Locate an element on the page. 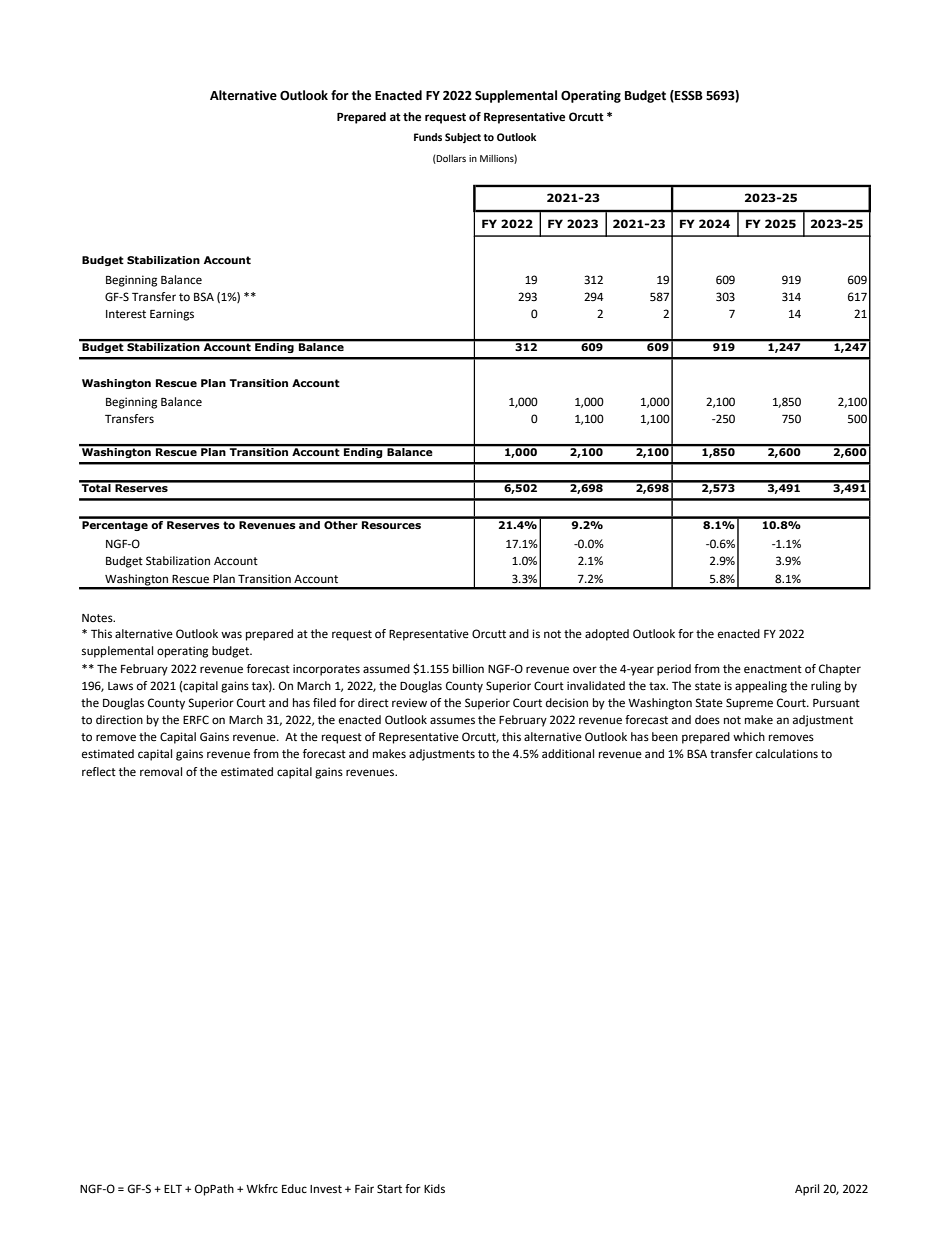  Funds is located at coordinates (428, 137).
